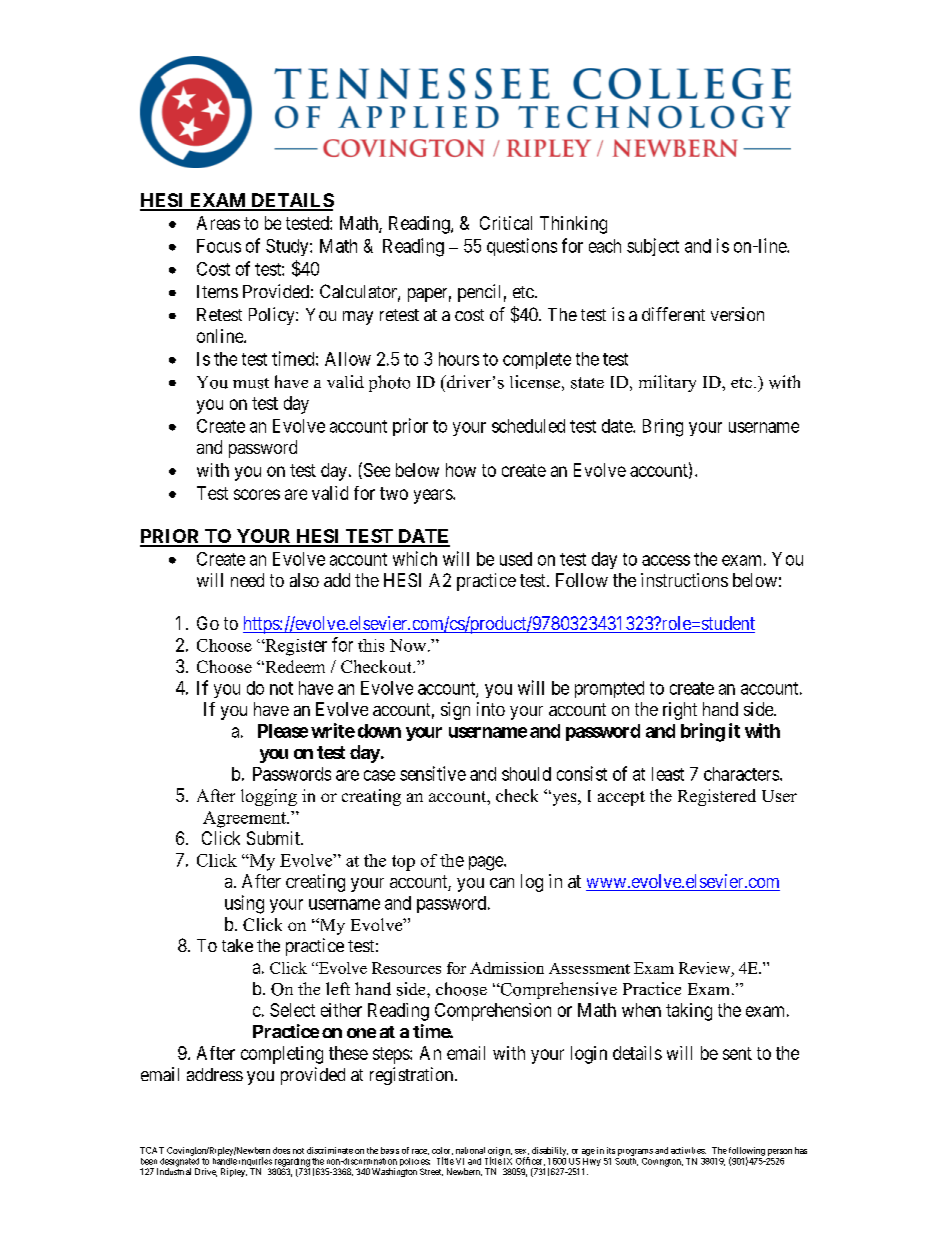 The height and width of the page is (1233, 952). Describe the element at coordinates (666, 560) in the page. I see `access` at that location.
